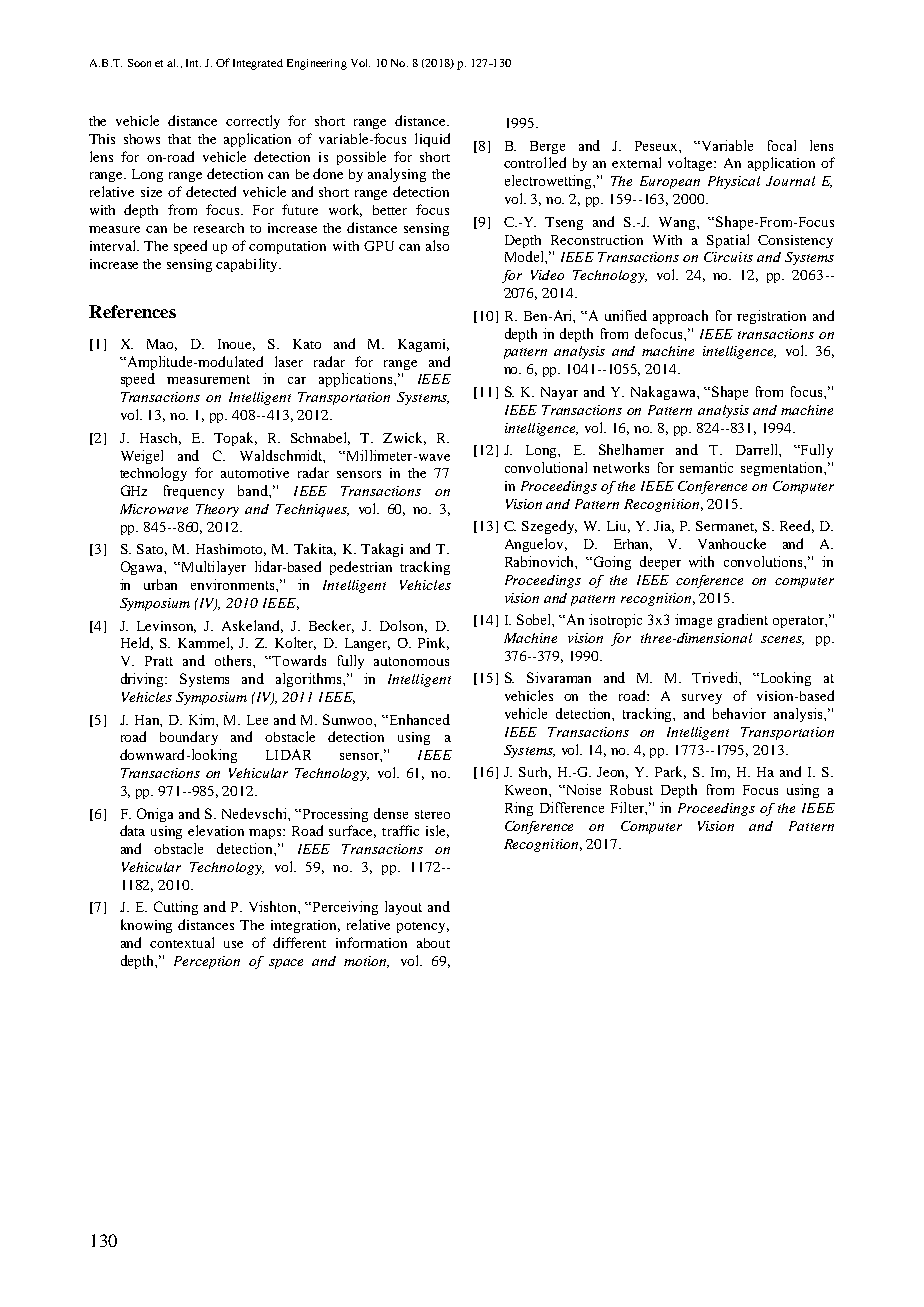 The width and height of the screenshot is (924, 1307). What do you see at coordinates (546, 467) in the screenshot?
I see `convolutional` at bounding box center [546, 467].
